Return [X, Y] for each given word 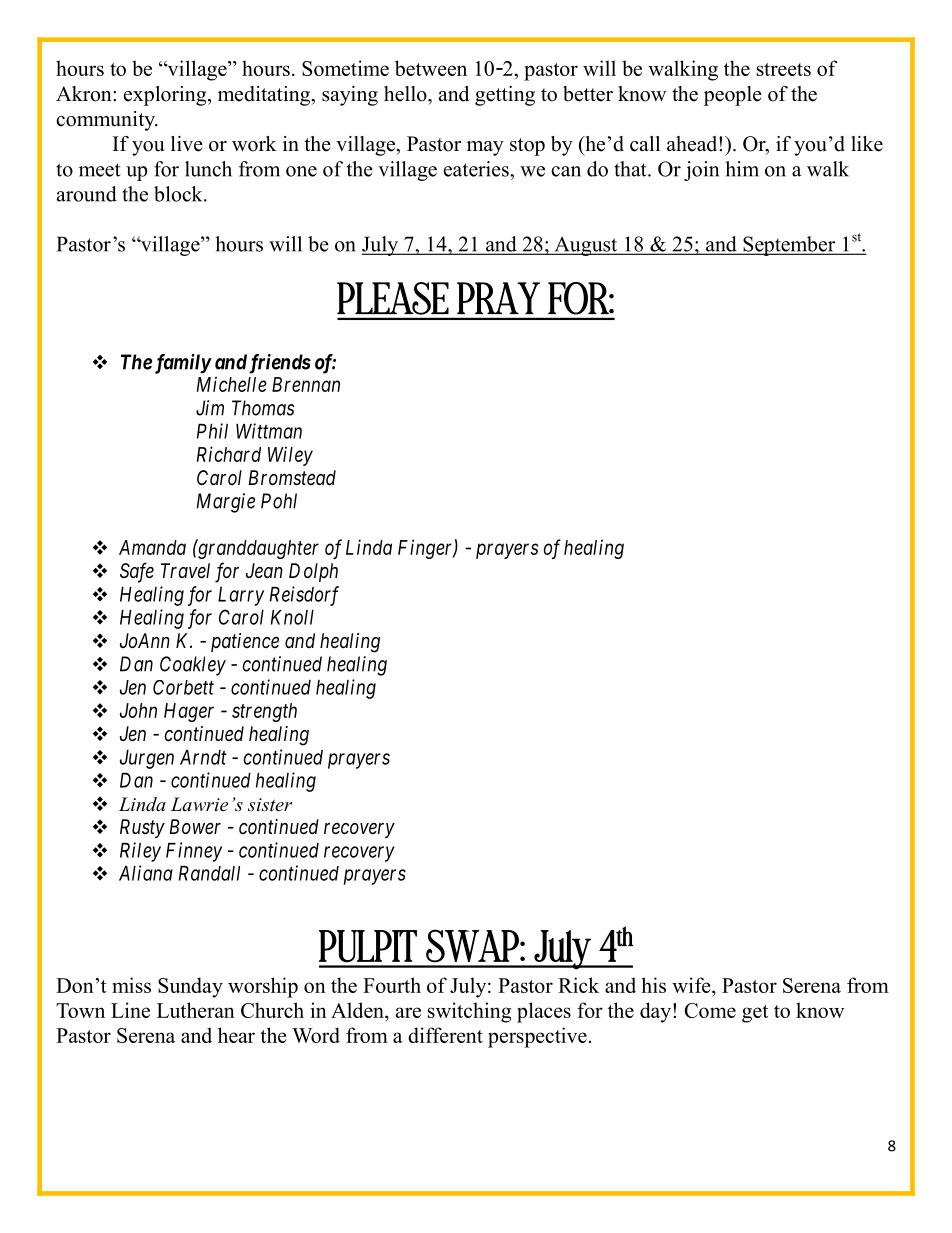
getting [505, 96]
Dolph [313, 572]
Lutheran [196, 1010]
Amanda [152, 547]
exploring [166, 96]
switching [469, 1012]
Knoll [292, 617]
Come [710, 1010]
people [733, 96]
